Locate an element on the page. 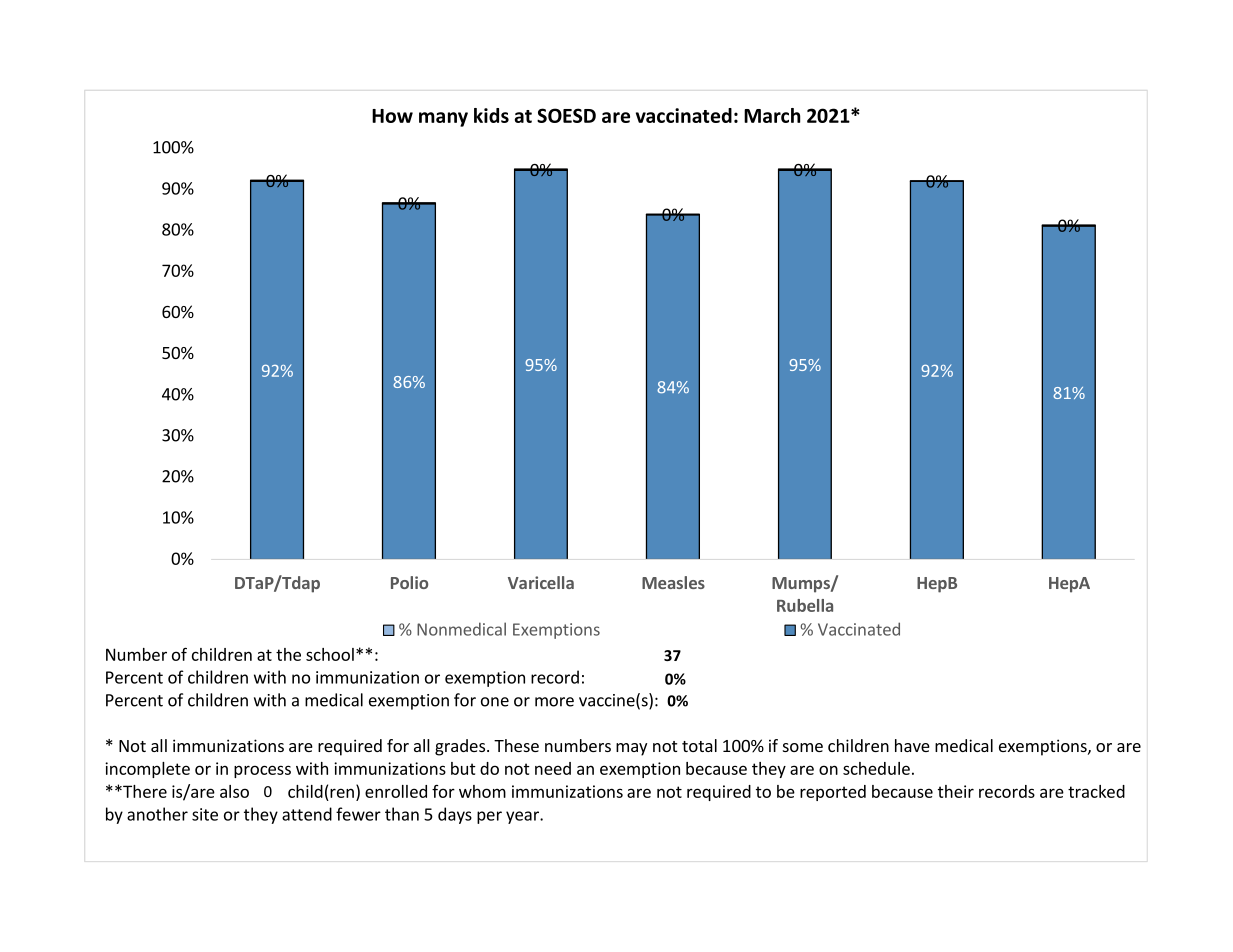  more is located at coordinates (554, 702).
